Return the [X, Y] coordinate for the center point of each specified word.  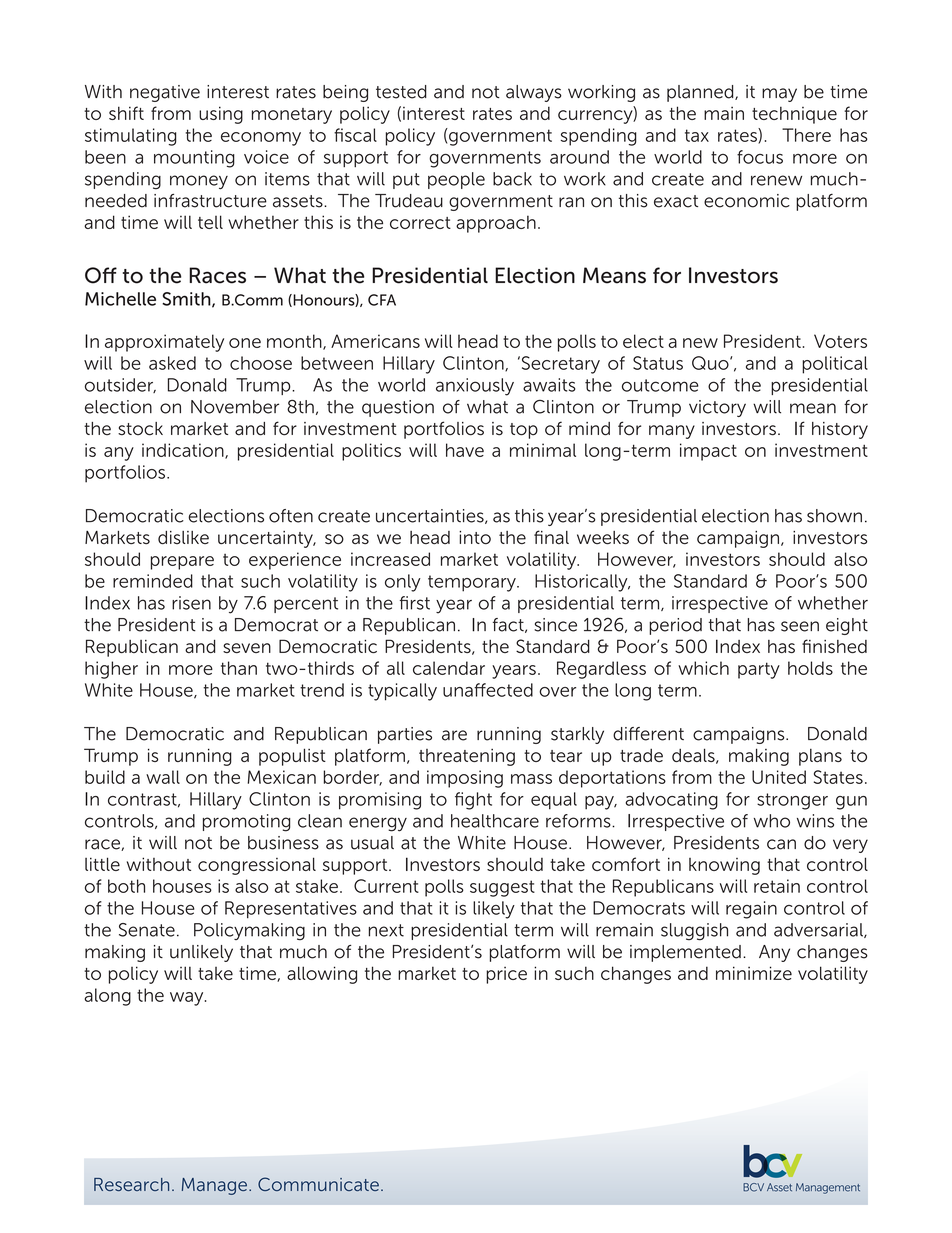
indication [184, 451]
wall [163, 777]
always [534, 93]
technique [794, 115]
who [772, 821]
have [465, 450]
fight [473, 801]
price [506, 975]
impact [708, 452]
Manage [214, 1186]
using [221, 115]
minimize [754, 973]
